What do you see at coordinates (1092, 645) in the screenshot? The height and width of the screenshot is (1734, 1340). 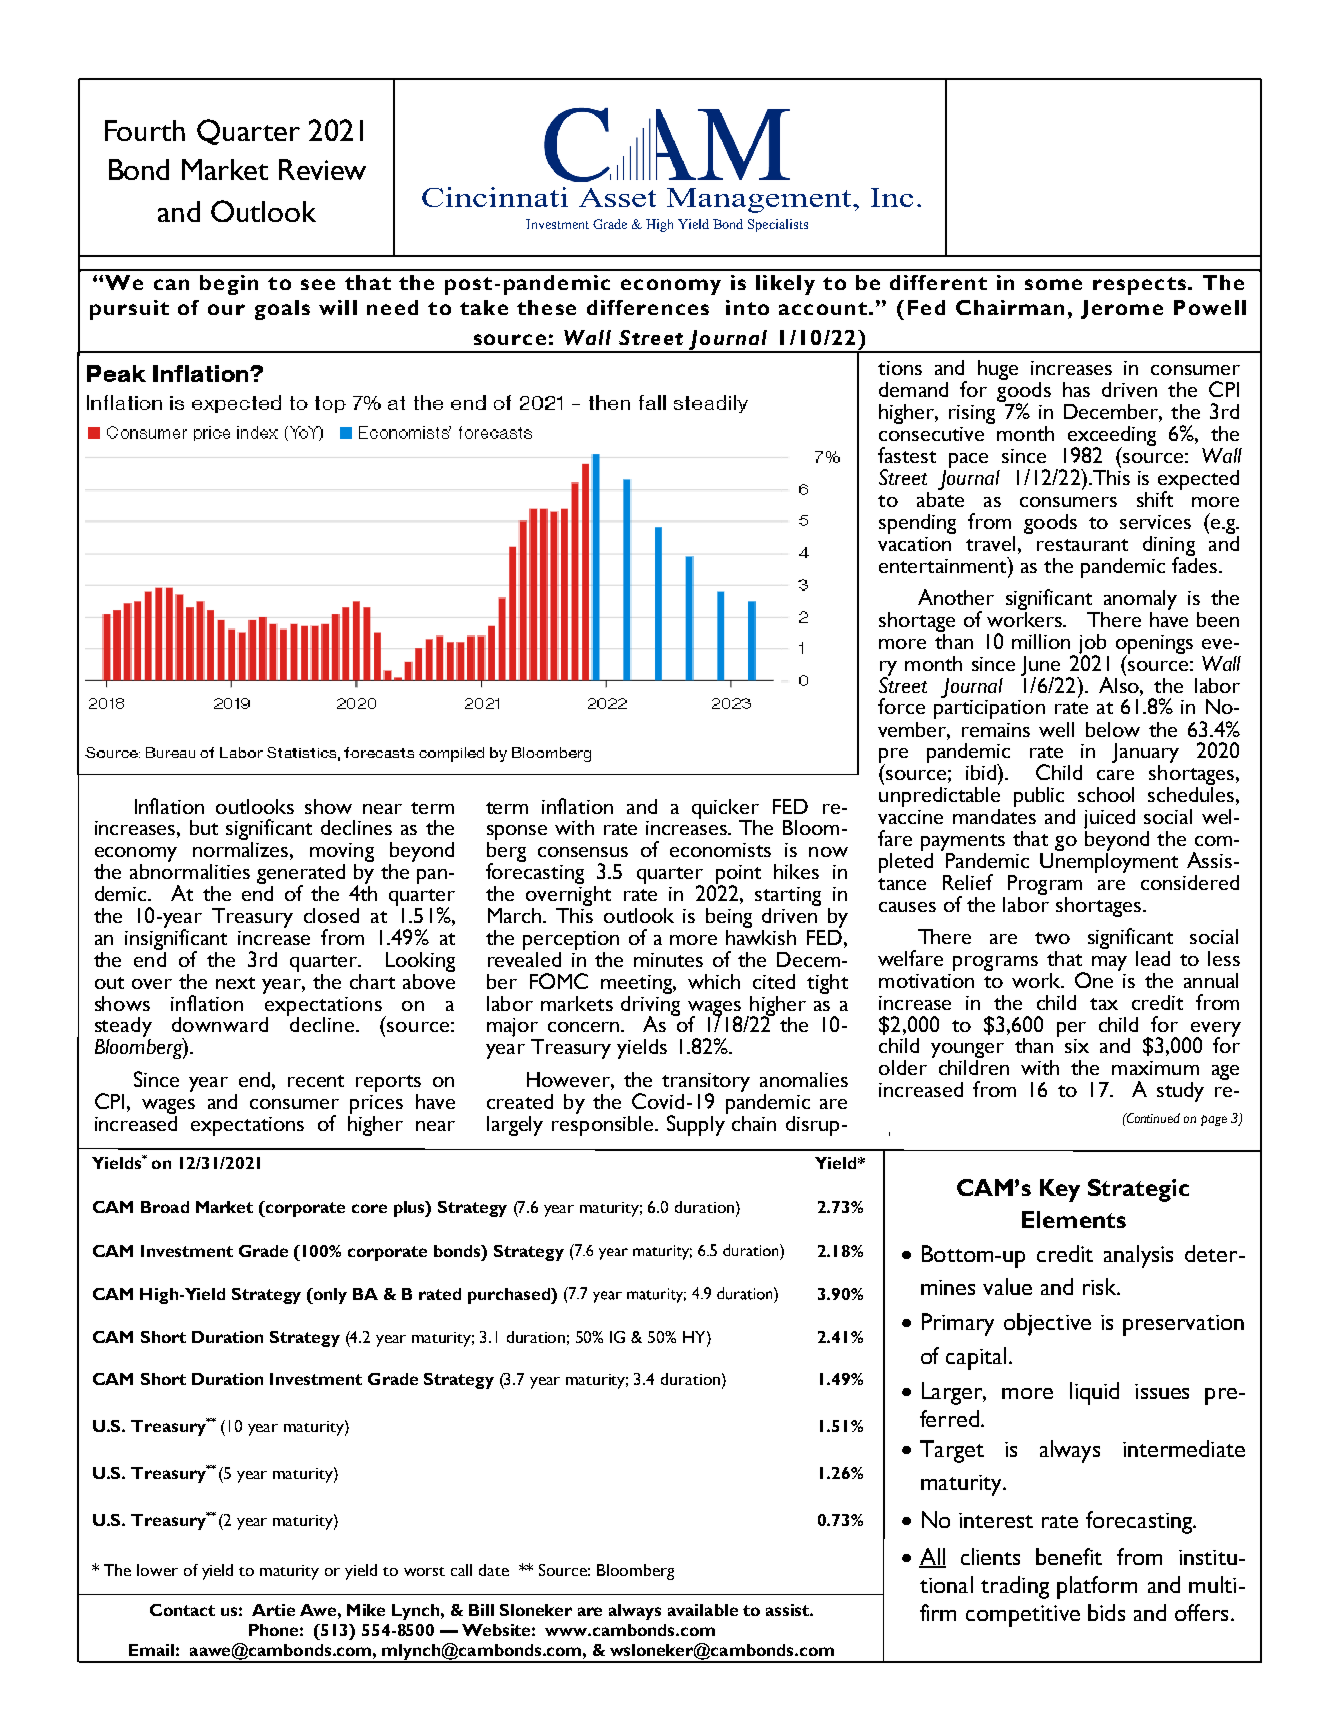 I see `job` at bounding box center [1092, 645].
